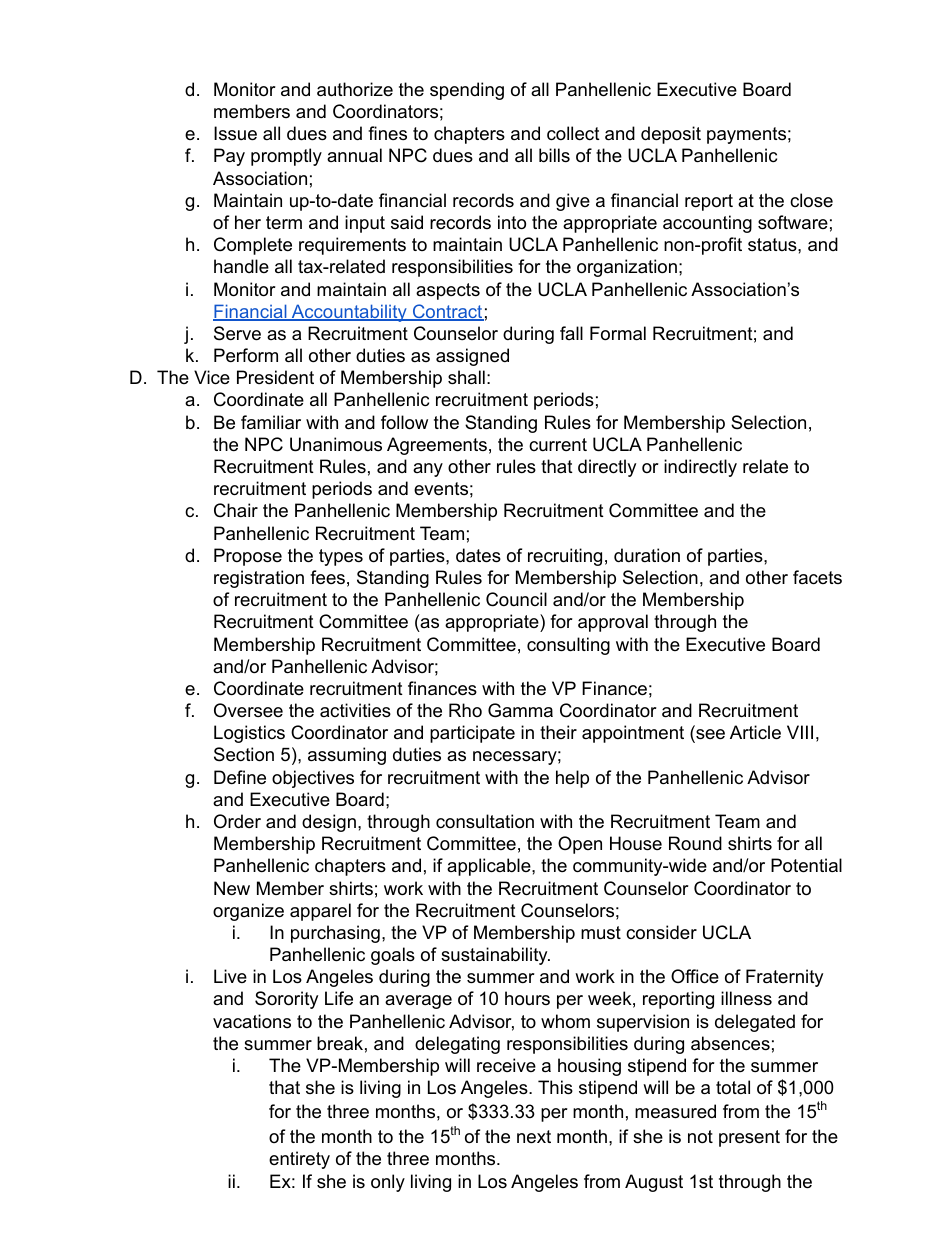 Image resolution: width=952 pixels, height=1233 pixels. I want to click on registration, so click(259, 579).
